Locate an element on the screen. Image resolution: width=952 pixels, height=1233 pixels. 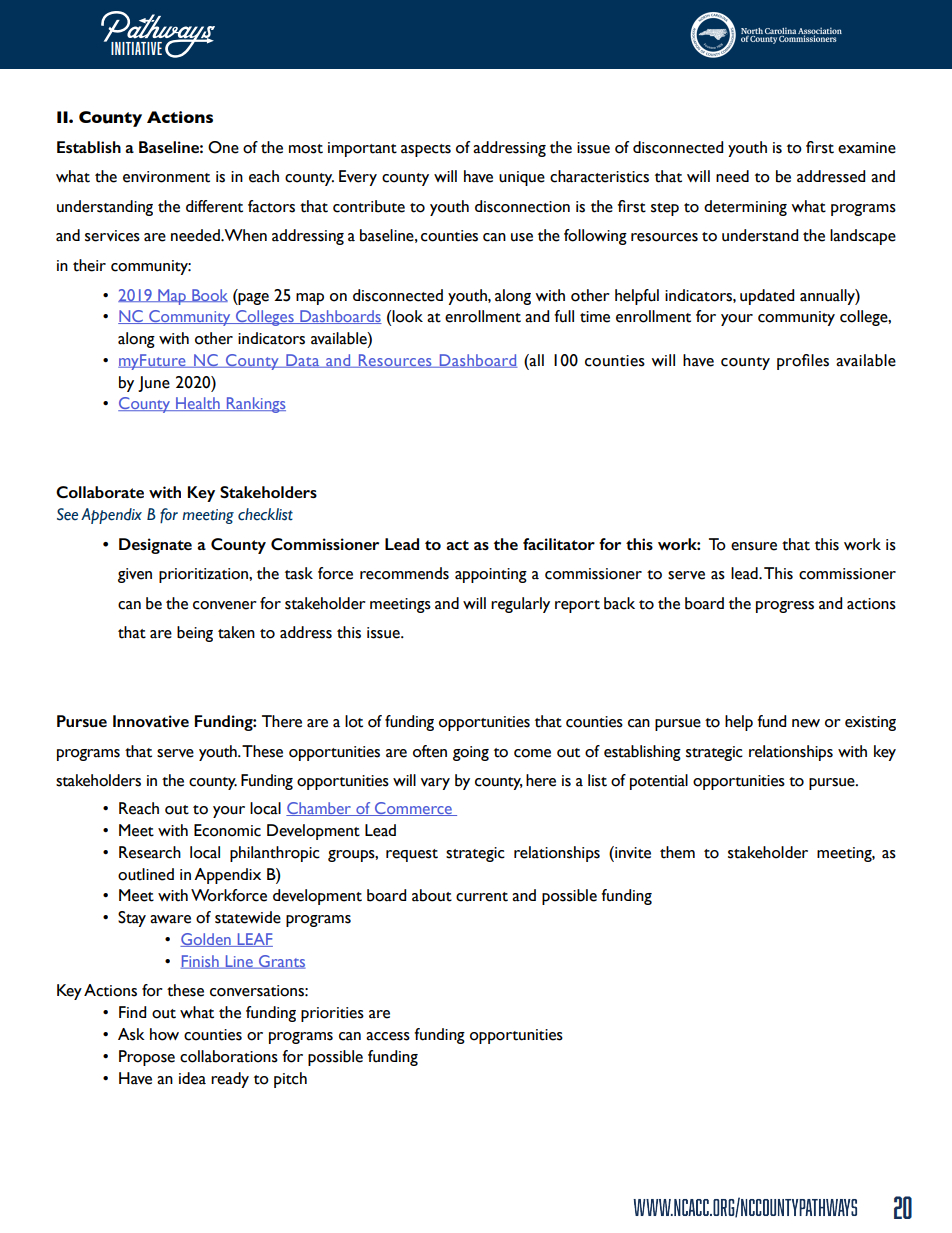
Propose is located at coordinates (147, 1058).
